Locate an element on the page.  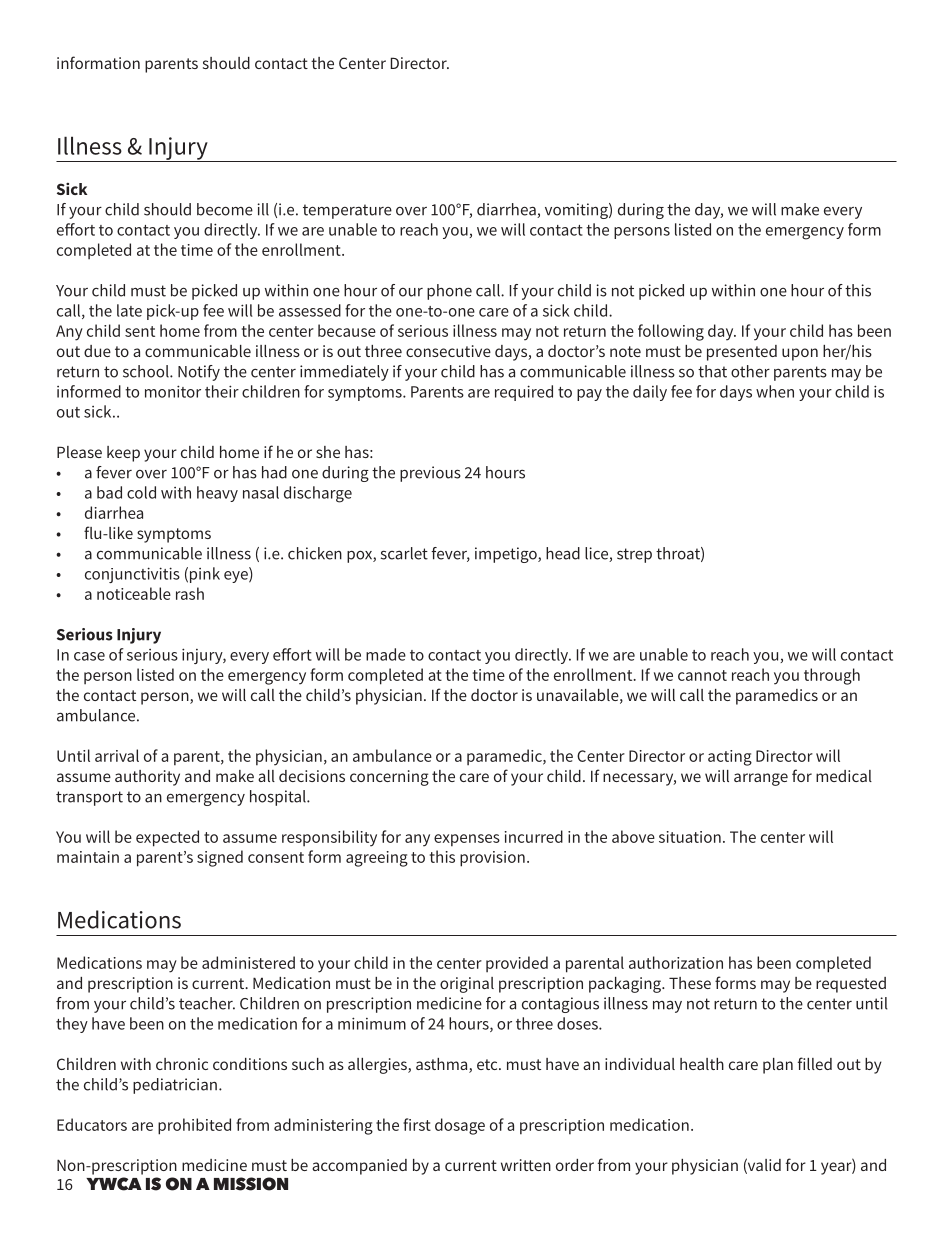
phone is located at coordinates (449, 292).
